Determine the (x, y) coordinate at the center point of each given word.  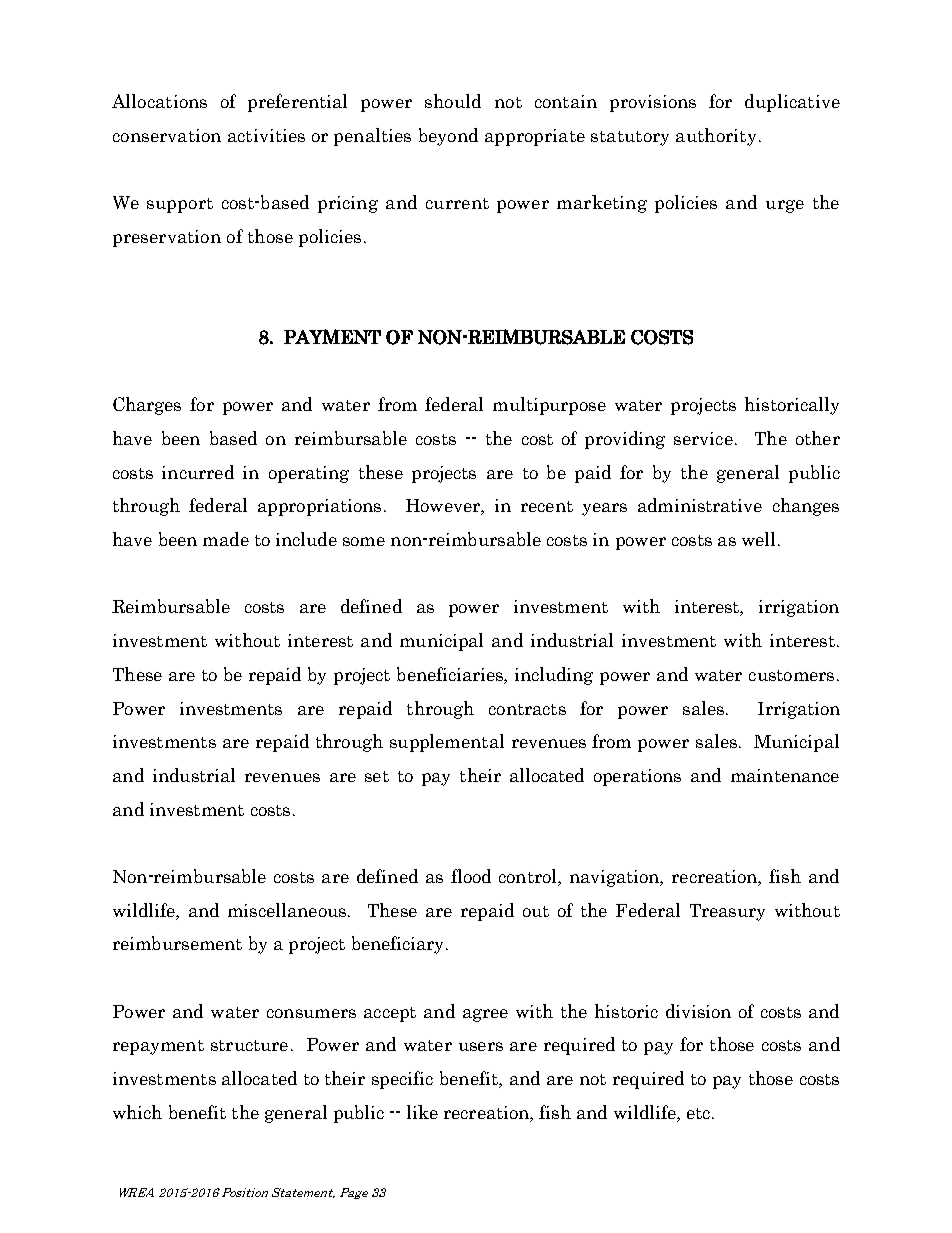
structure (249, 1045)
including (554, 676)
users (481, 1046)
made (226, 539)
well (758, 539)
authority (716, 137)
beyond (448, 137)
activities (266, 135)
